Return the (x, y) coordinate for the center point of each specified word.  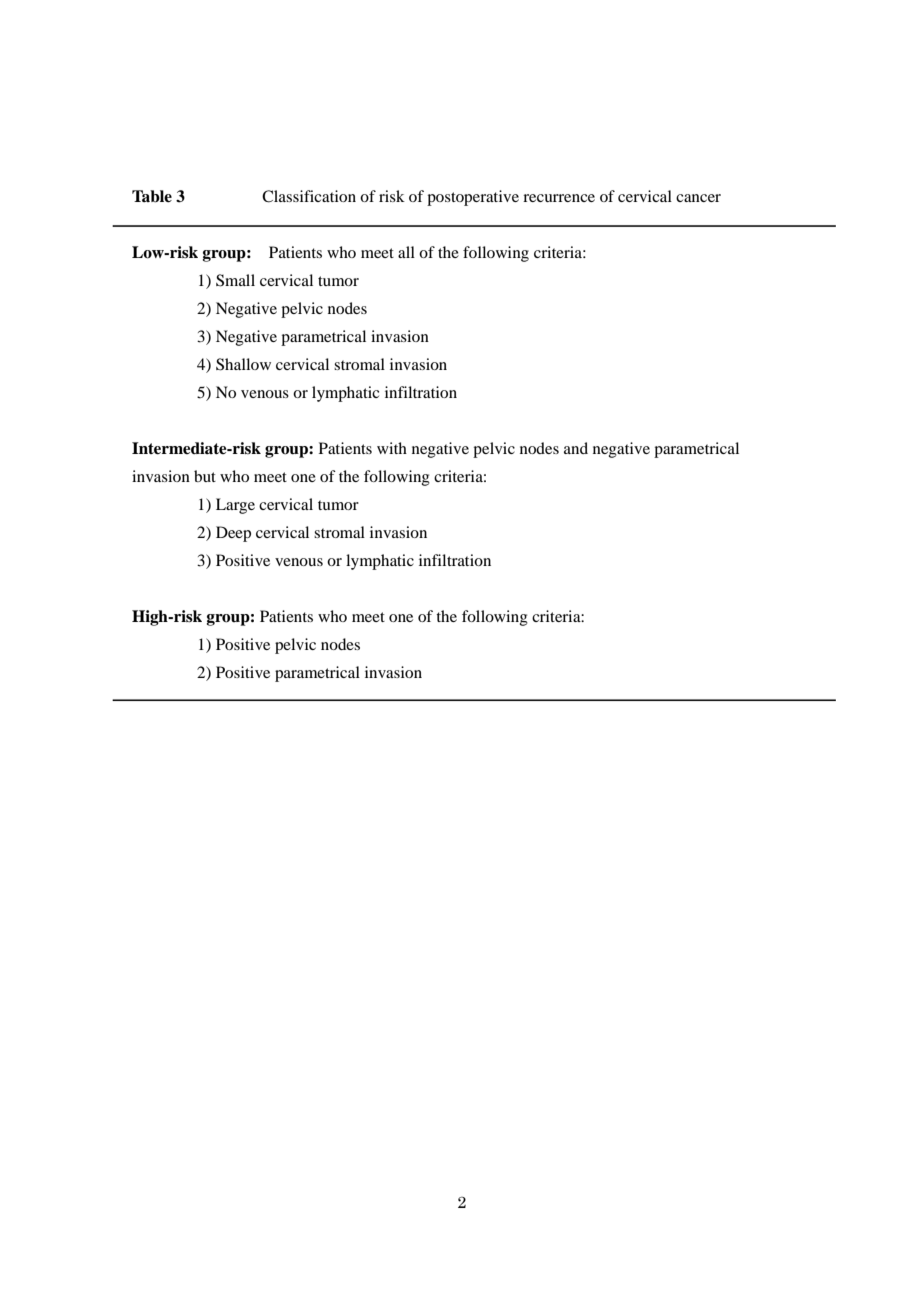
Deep (233, 534)
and (576, 448)
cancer (698, 198)
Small (235, 280)
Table (152, 196)
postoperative (473, 198)
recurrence (559, 198)
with (392, 448)
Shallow (243, 364)
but (205, 476)
